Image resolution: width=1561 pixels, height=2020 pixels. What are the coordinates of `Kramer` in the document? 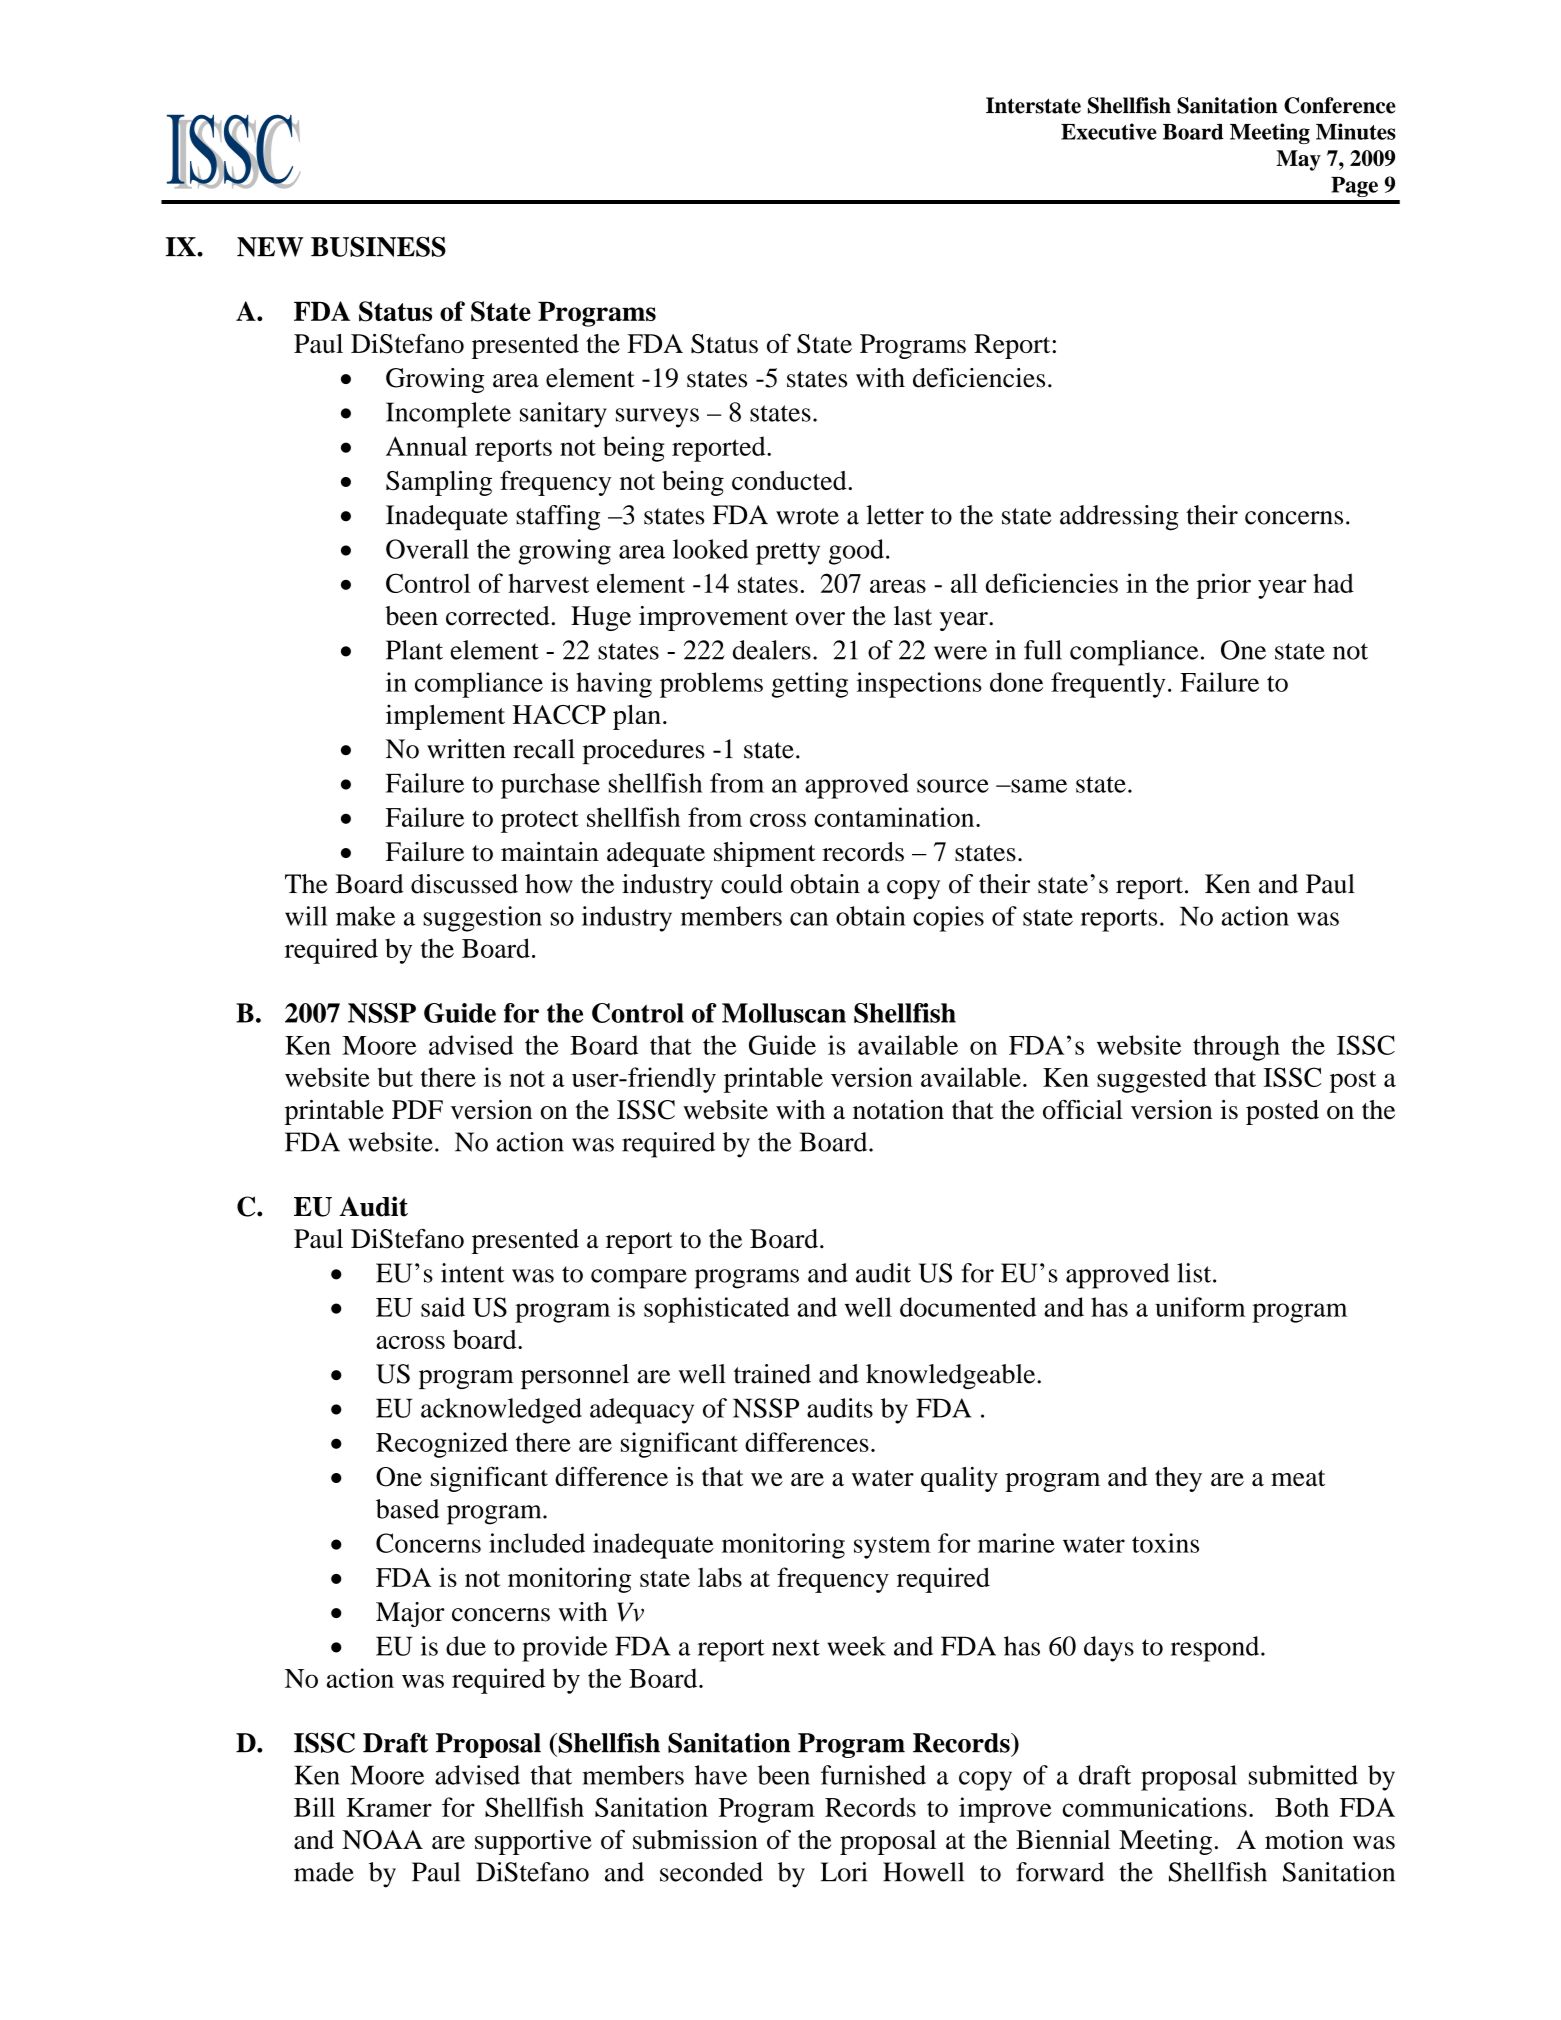 It's located at (389, 1807).
